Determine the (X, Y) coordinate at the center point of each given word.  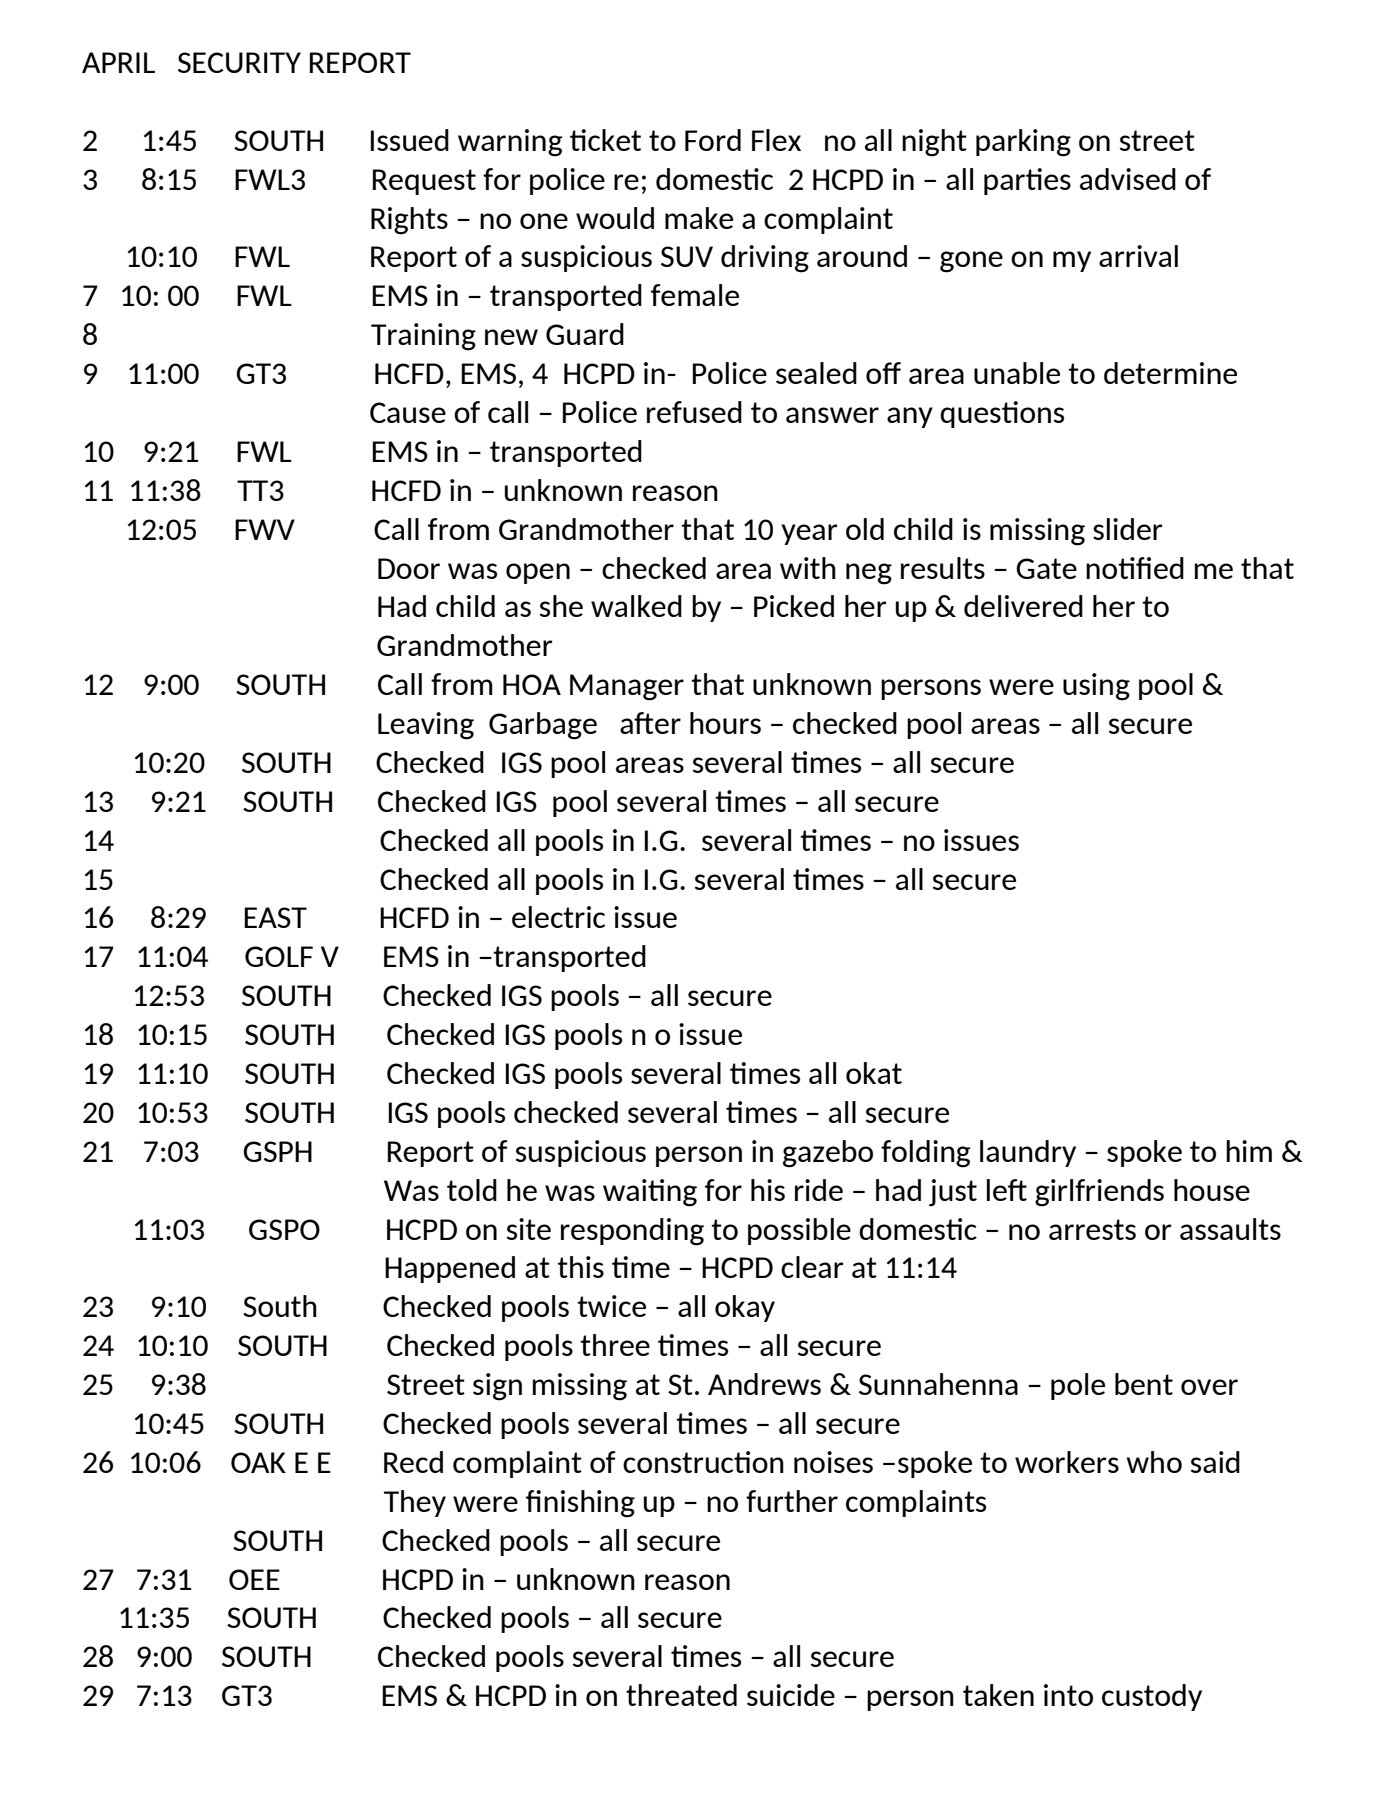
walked (636, 606)
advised (1128, 179)
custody (1152, 1697)
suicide (791, 1695)
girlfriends (1099, 1193)
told (472, 1190)
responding (632, 1232)
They (415, 1503)
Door (409, 568)
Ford (713, 140)
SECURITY (239, 62)
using (1096, 687)
